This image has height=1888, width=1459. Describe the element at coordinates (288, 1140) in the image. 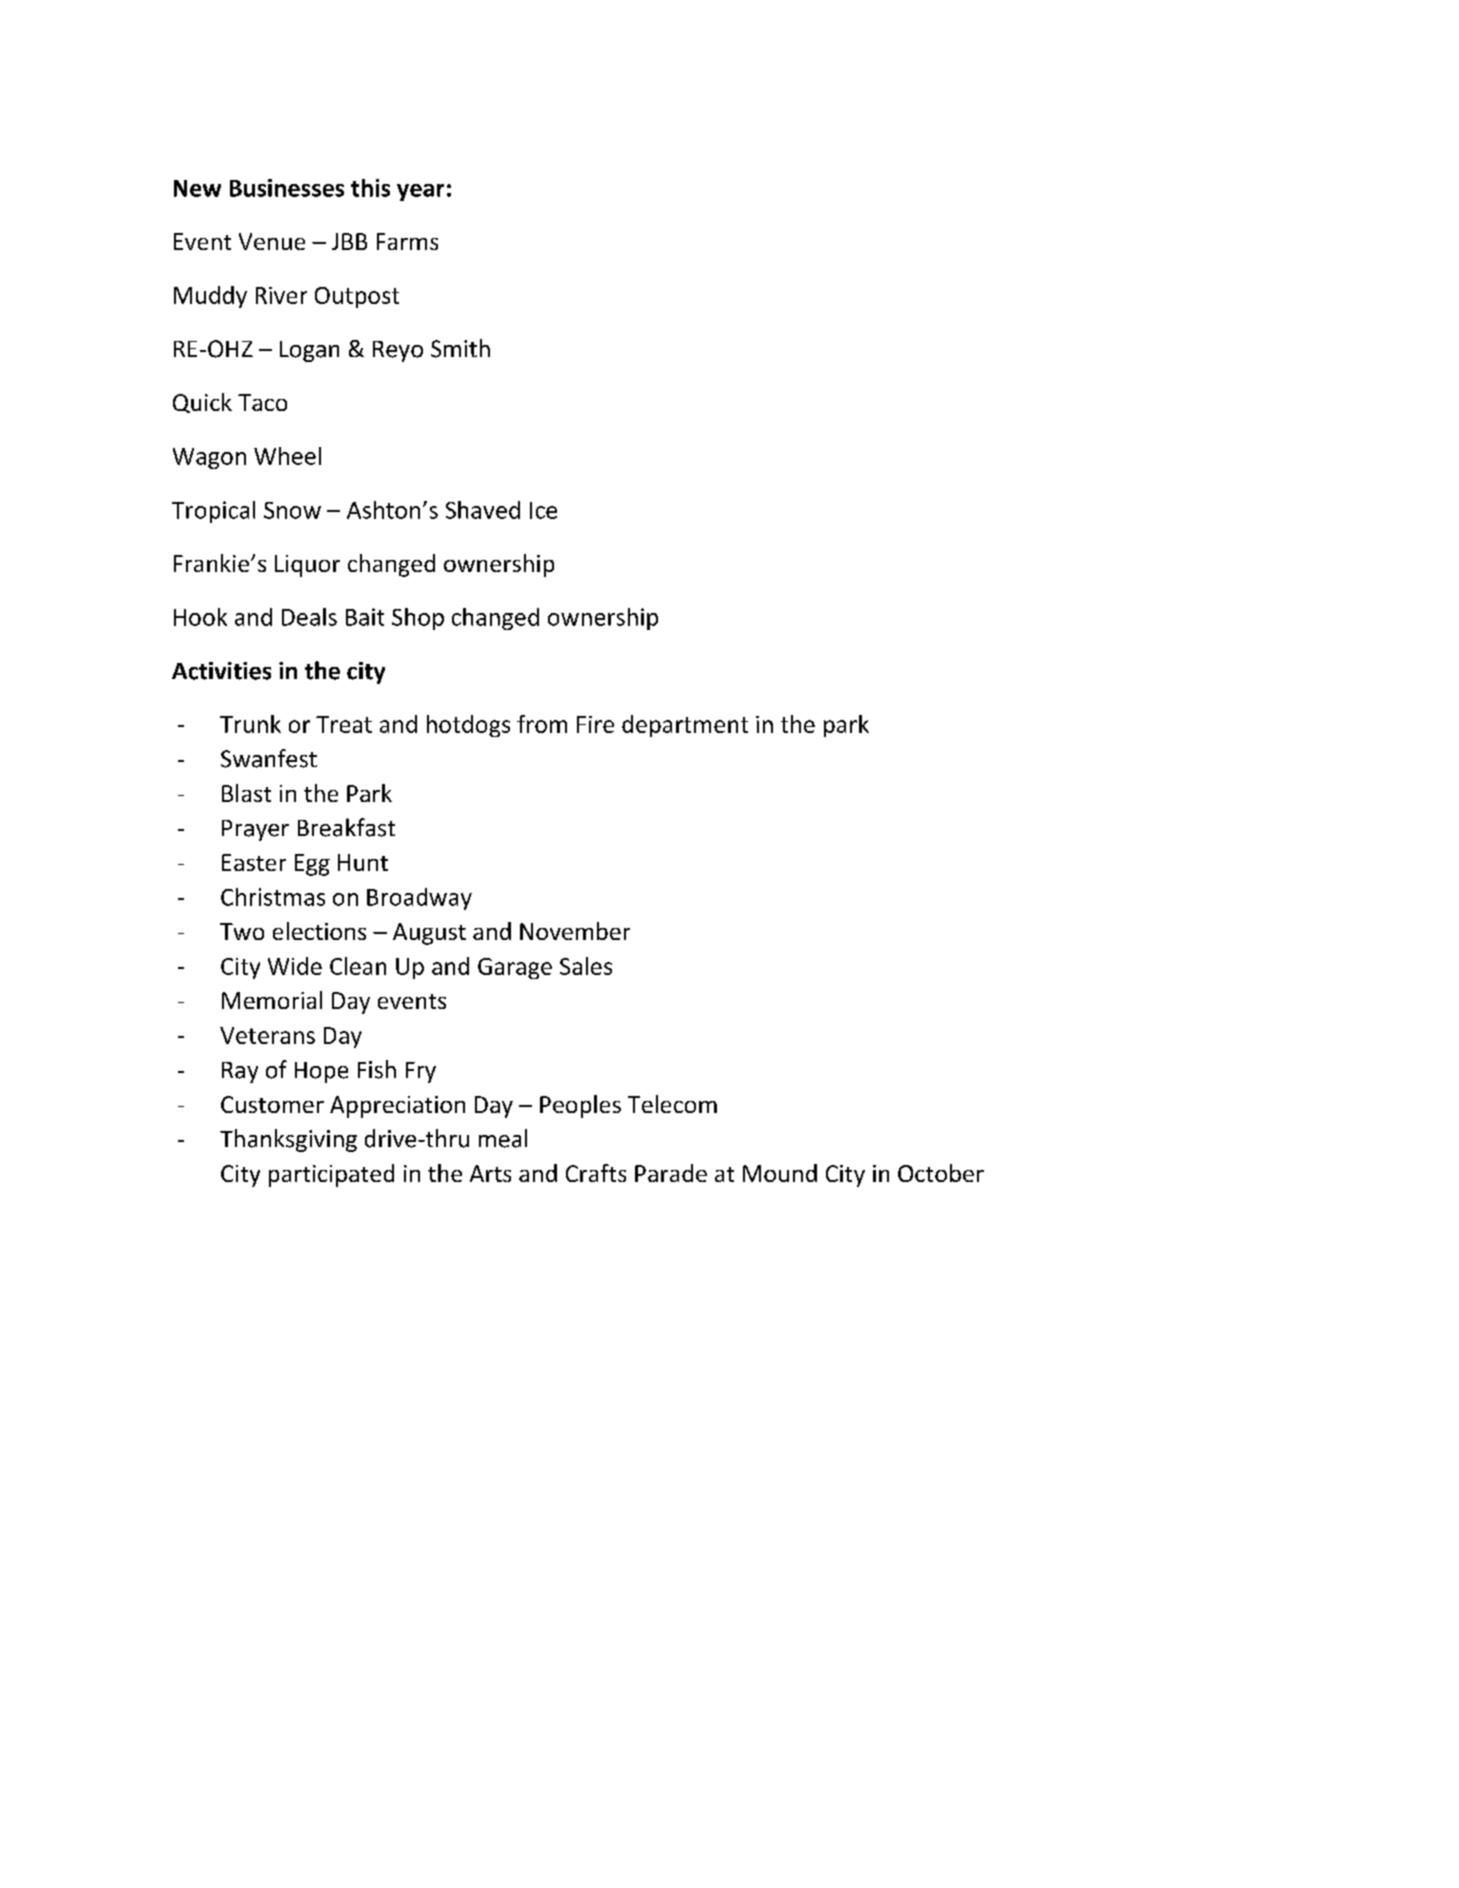

I see `Thanksgiving` at that location.
